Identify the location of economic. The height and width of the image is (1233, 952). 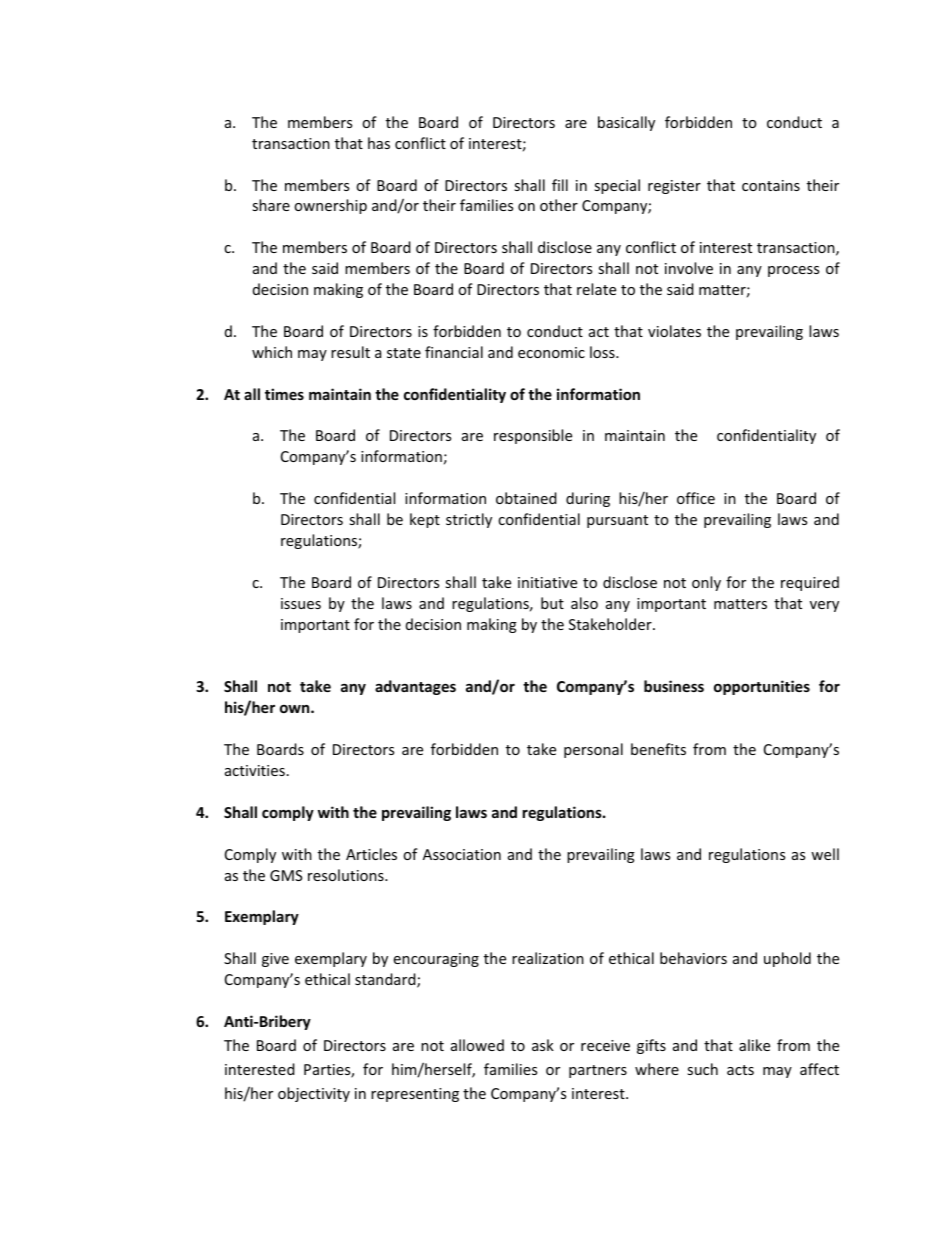
(551, 352).
